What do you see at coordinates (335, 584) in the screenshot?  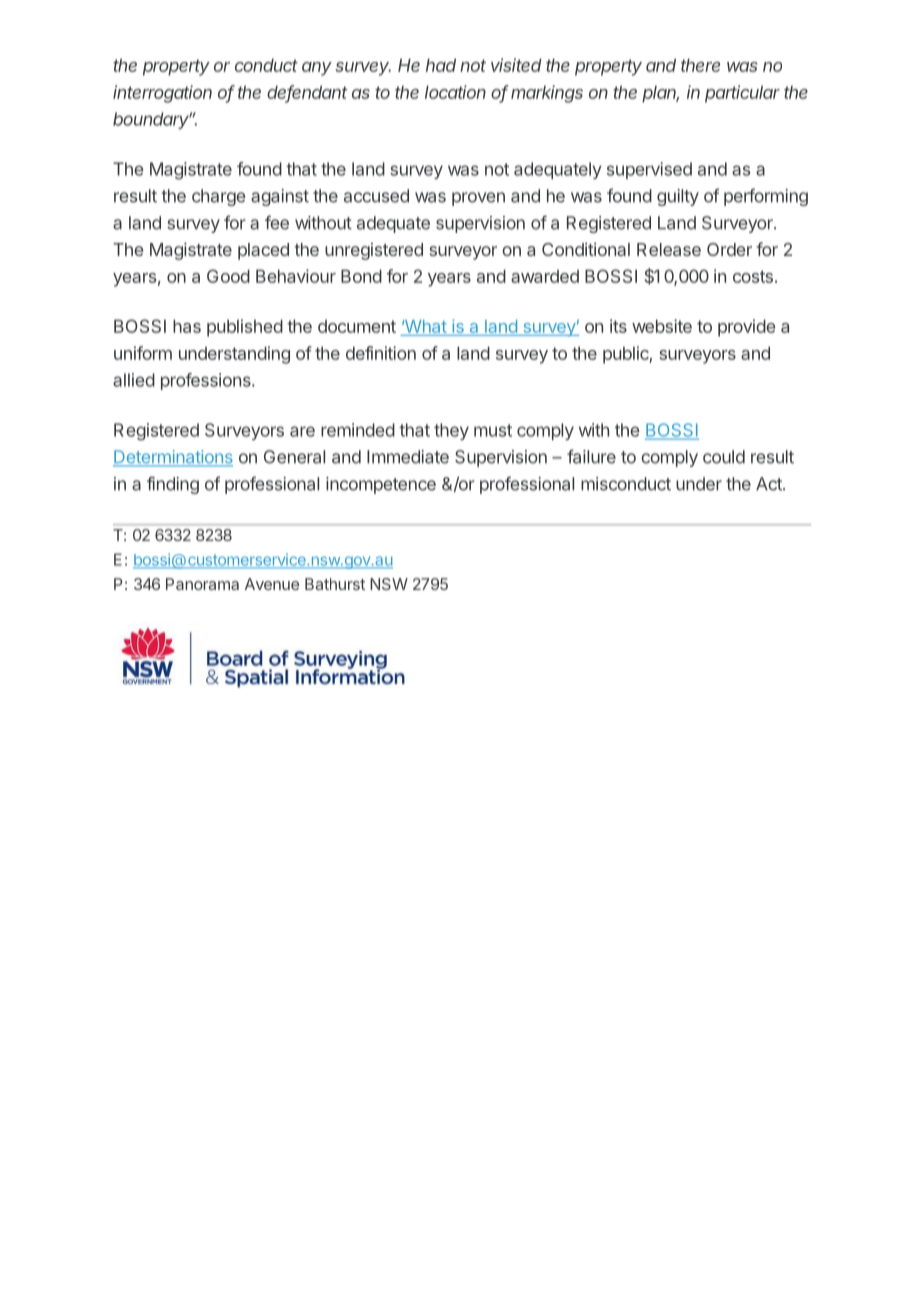 I see `Bathurst` at bounding box center [335, 584].
